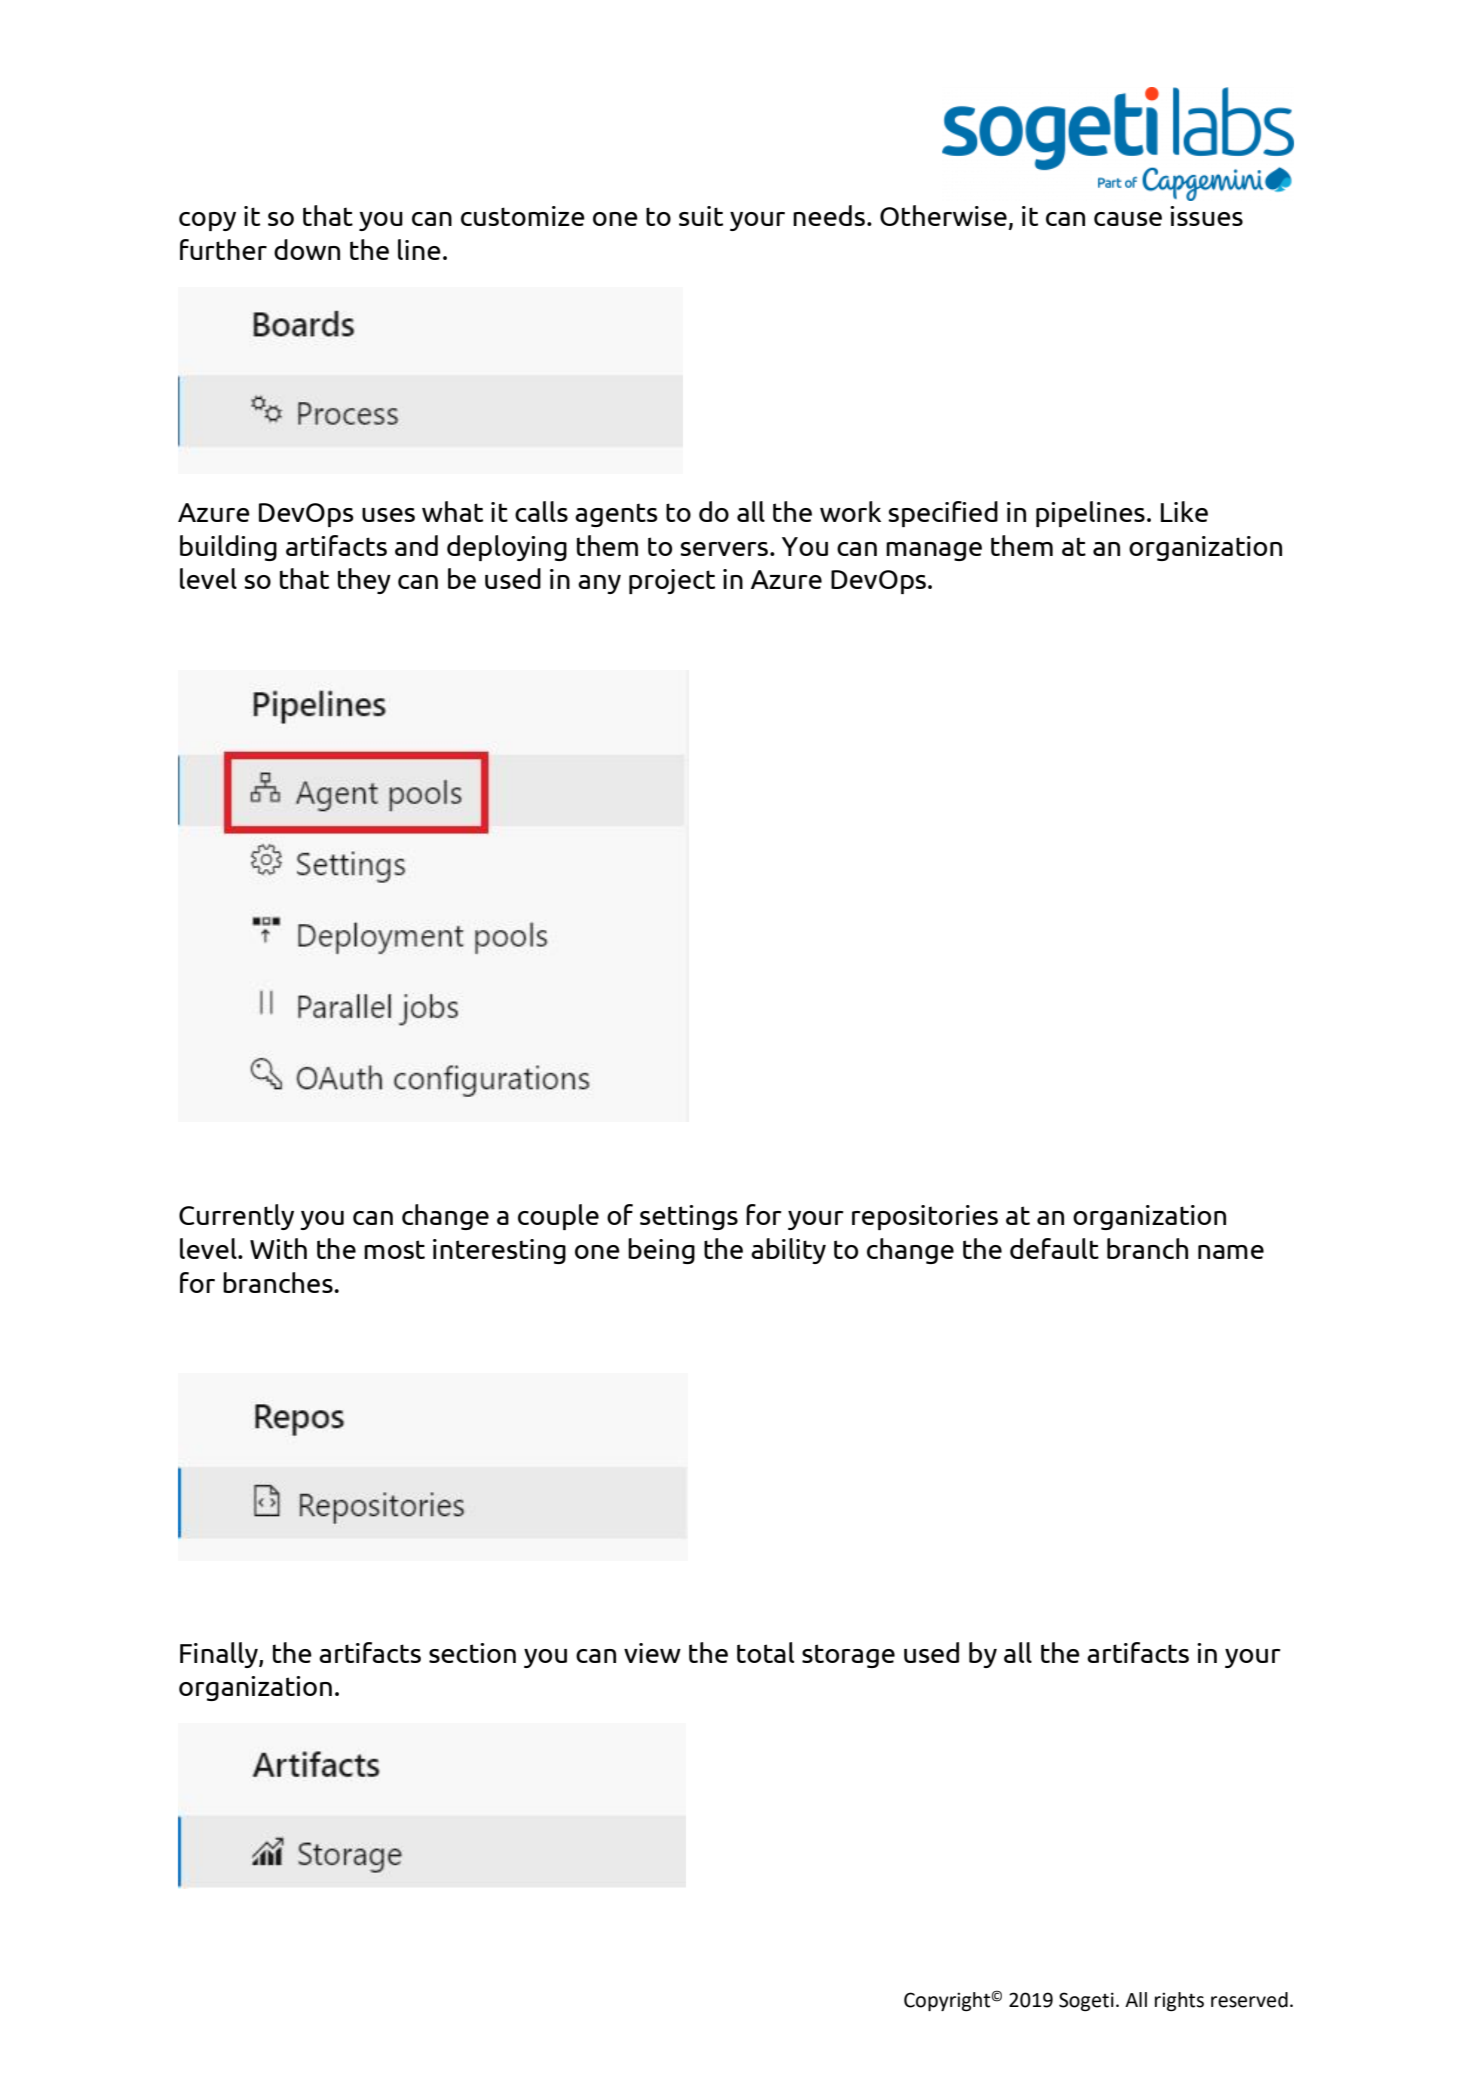 The image size is (1473, 2084). What do you see at coordinates (472, 1653) in the document?
I see `section` at bounding box center [472, 1653].
